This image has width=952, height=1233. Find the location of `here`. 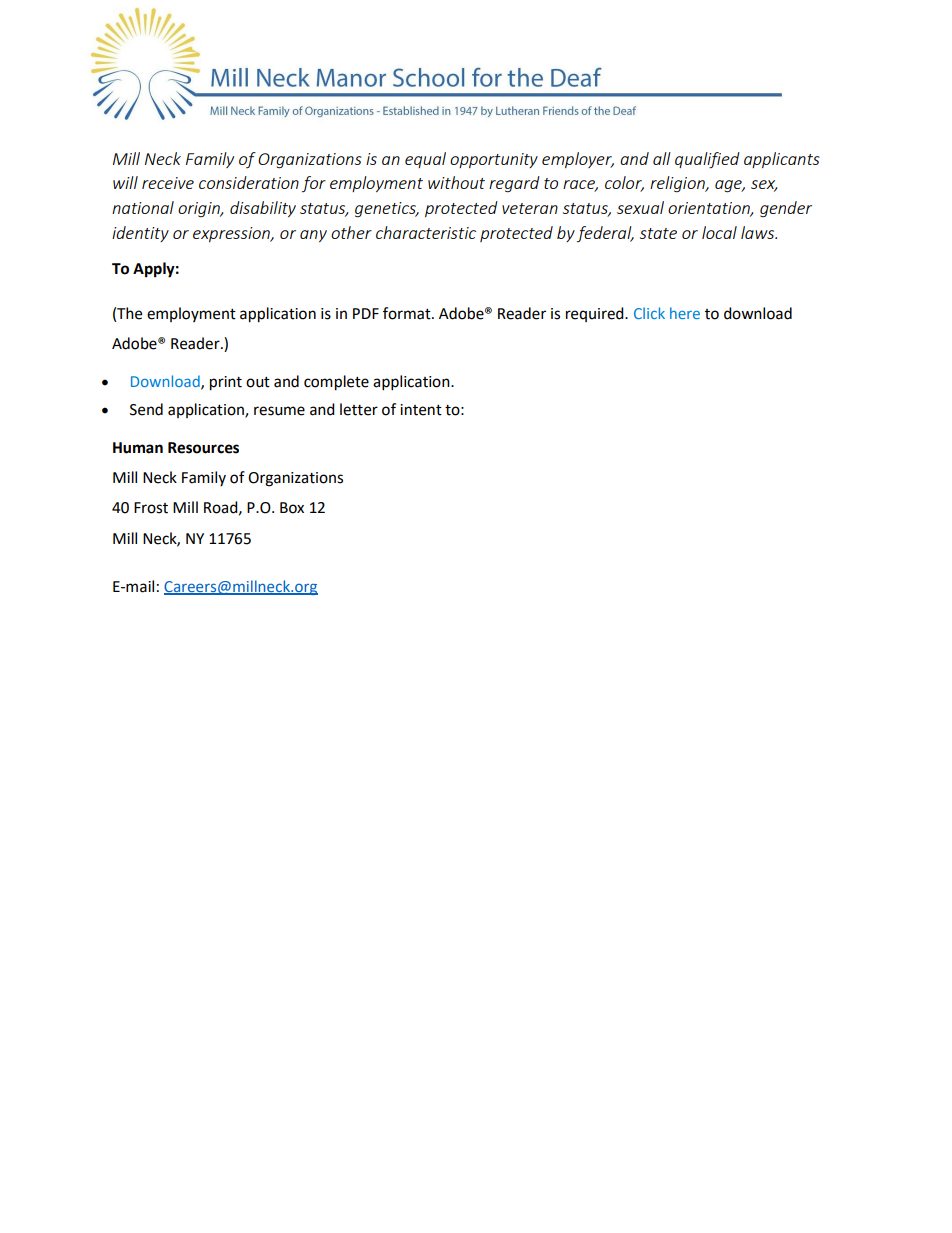

here is located at coordinates (685, 313).
